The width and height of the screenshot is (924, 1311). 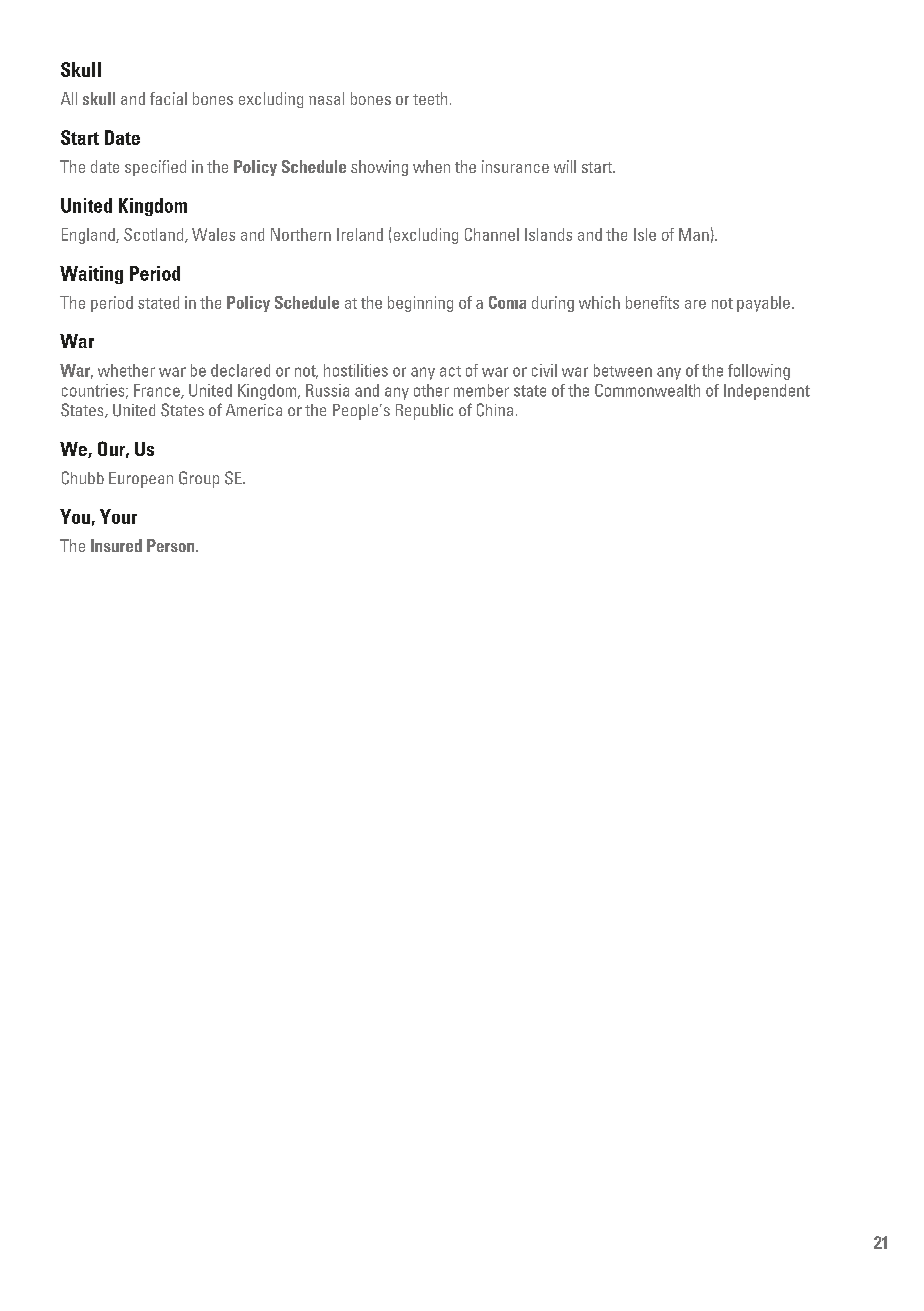 I want to click on Group, so click(x=199, y=479).
